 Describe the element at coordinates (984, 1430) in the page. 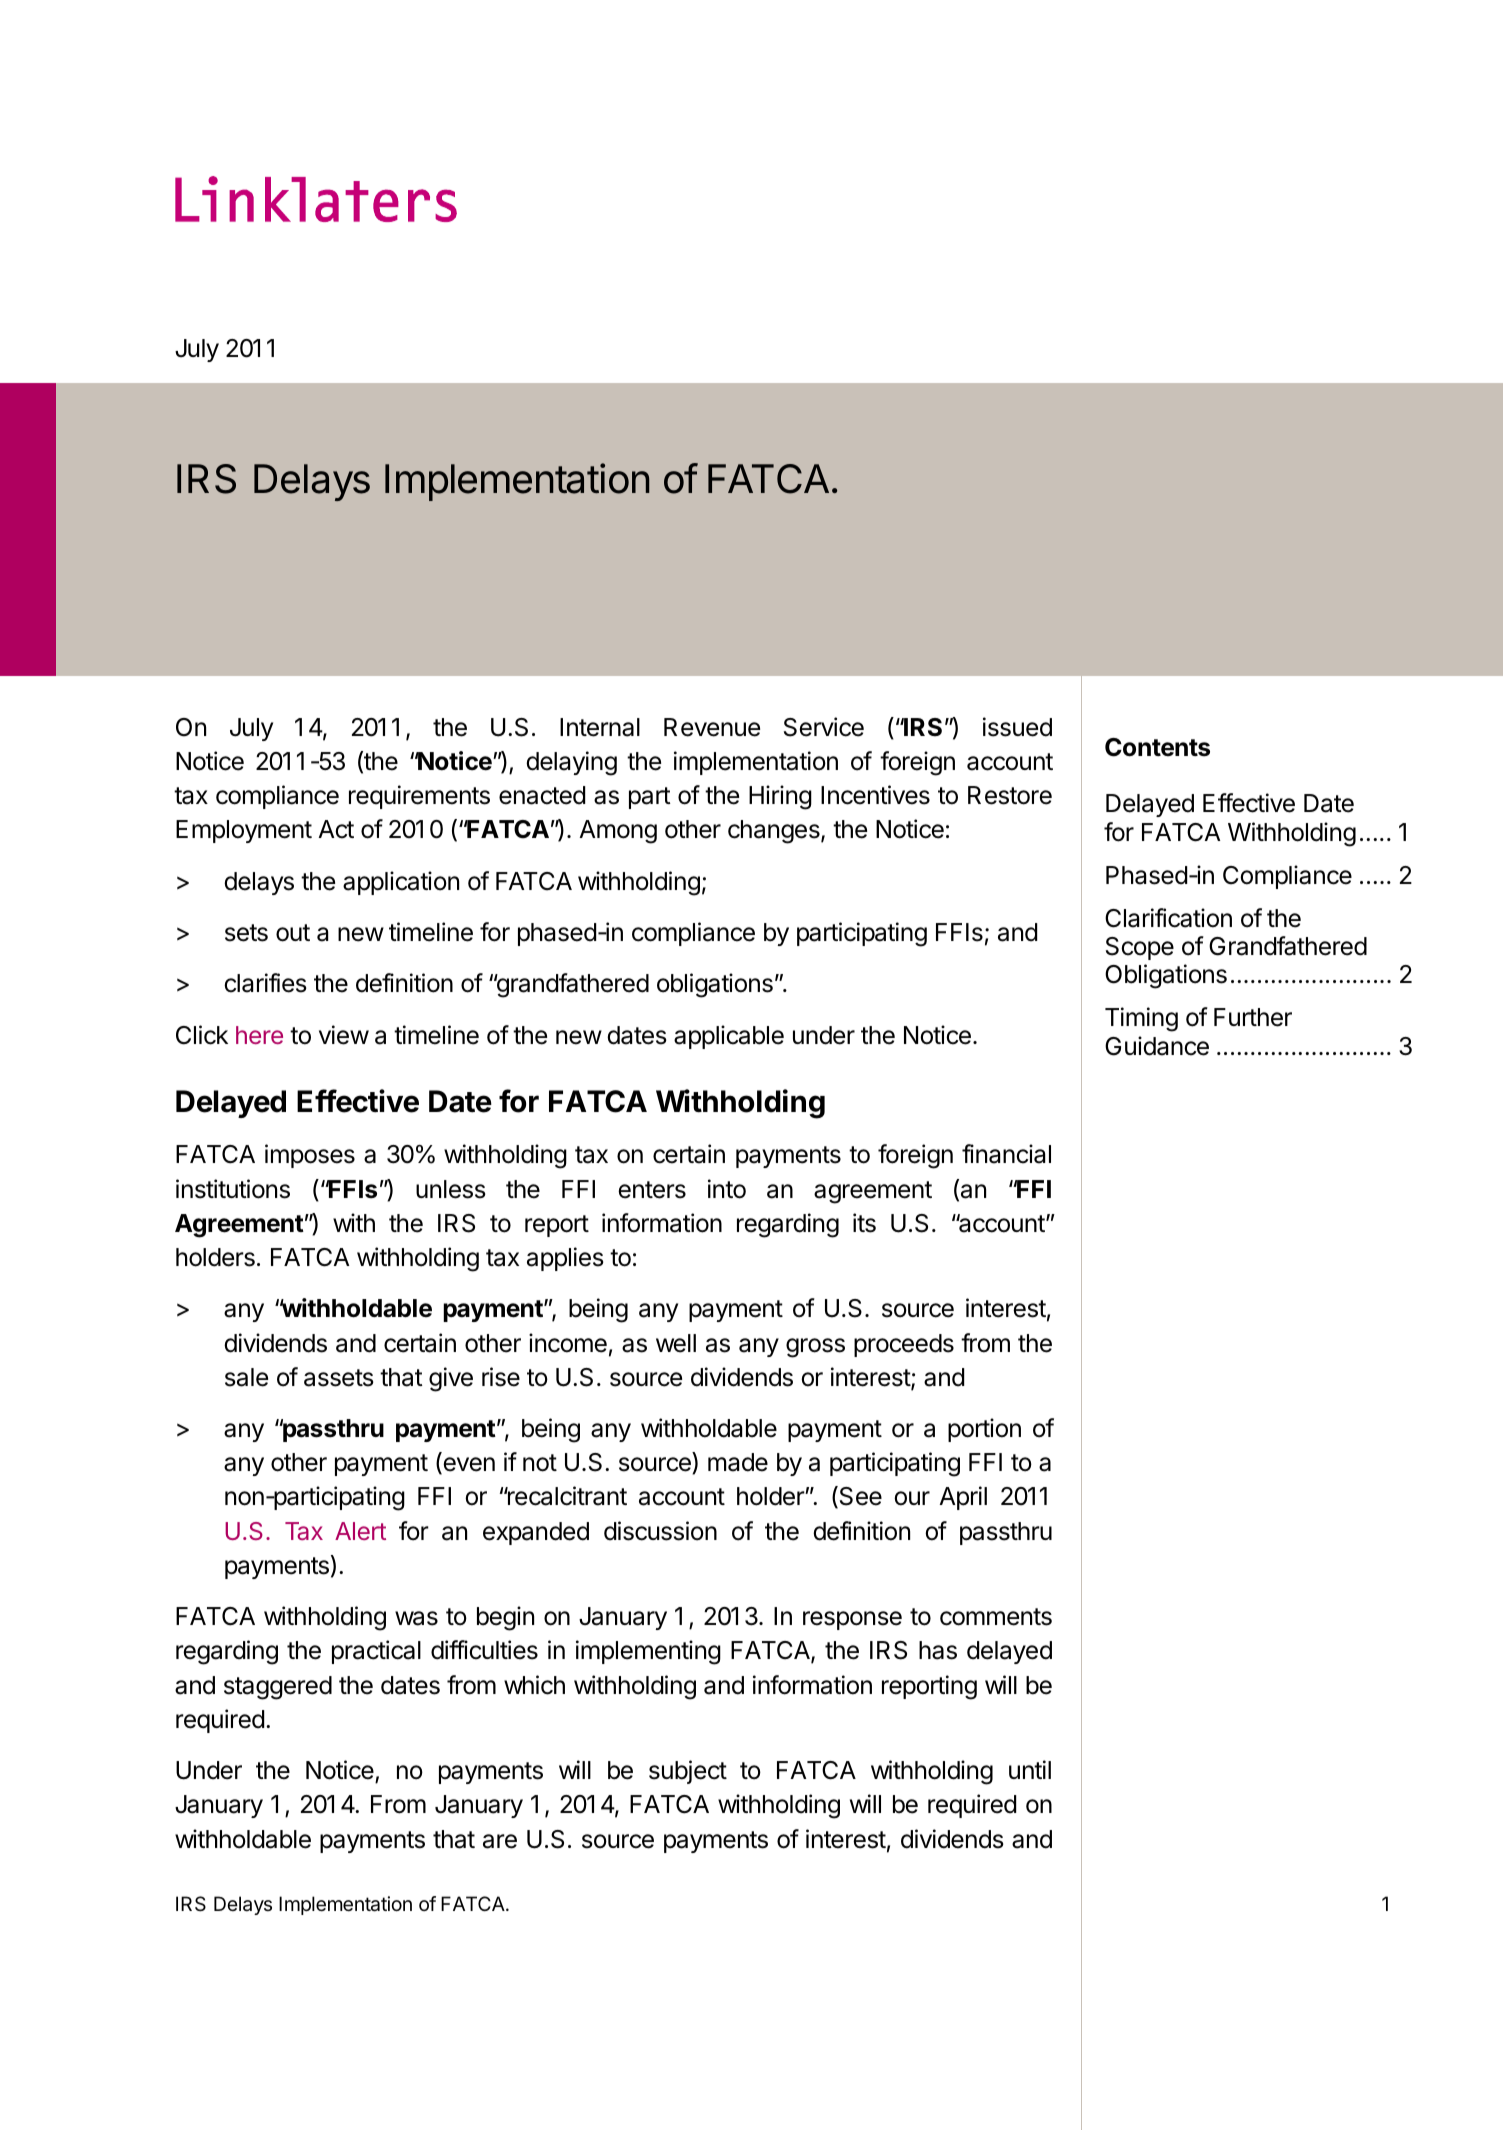

I see `portion` at that location.
